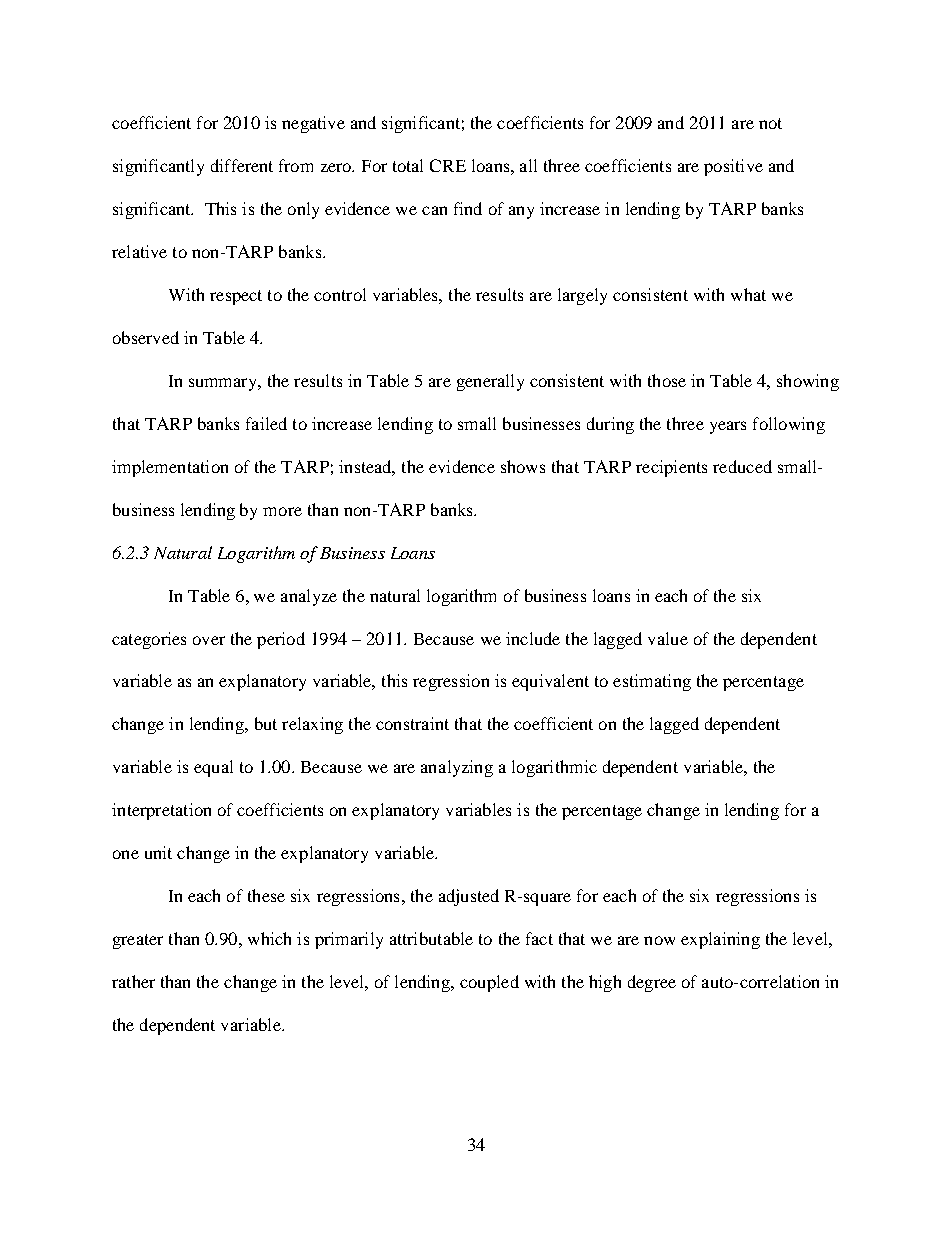 This document has width=952, height=1233. I want to click on generally, so click(490, 382).
